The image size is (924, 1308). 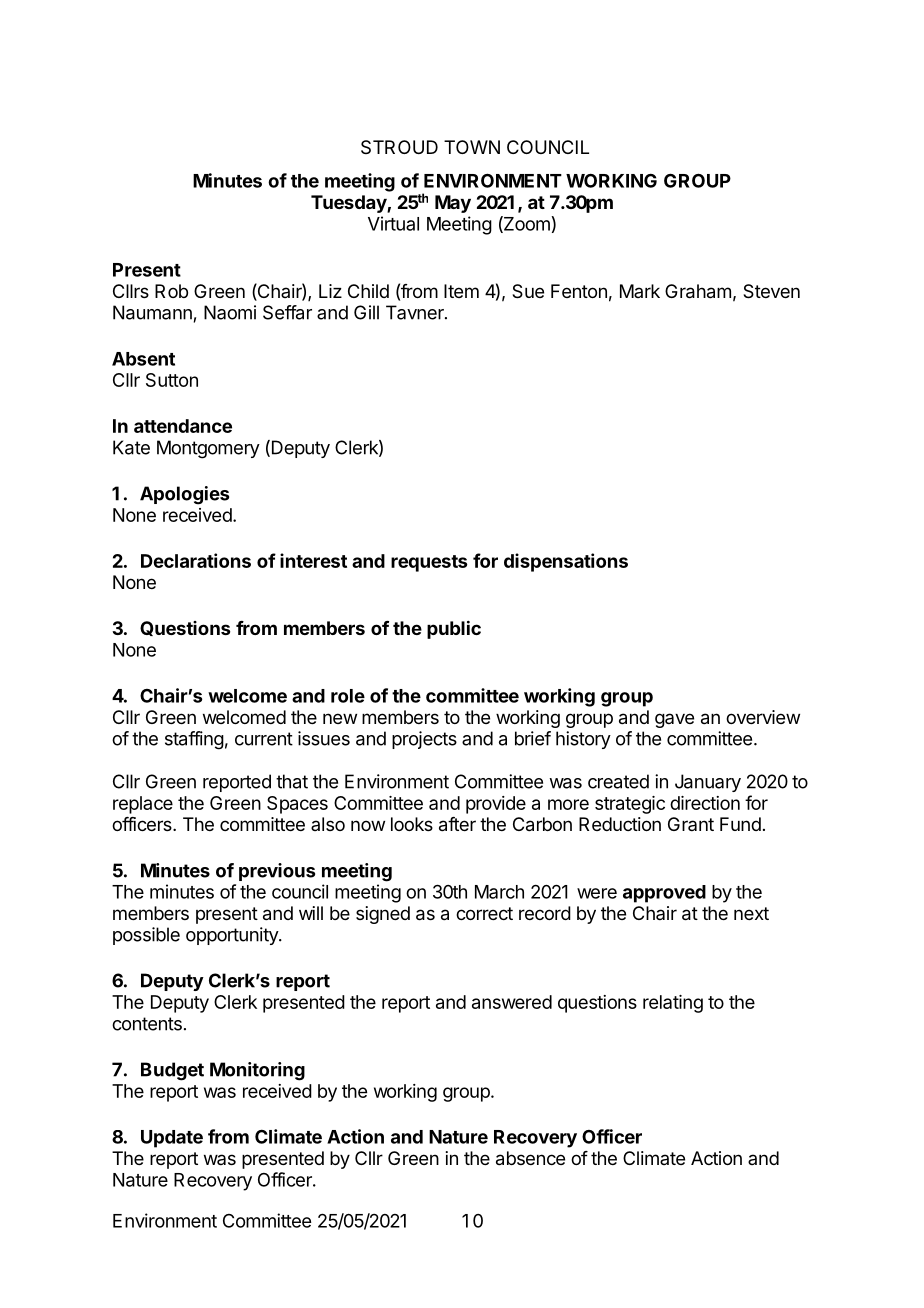 What do you see at coordinates (640, 291) in the screenshot?
I see `Mark` at bounding box center [640, 291].
